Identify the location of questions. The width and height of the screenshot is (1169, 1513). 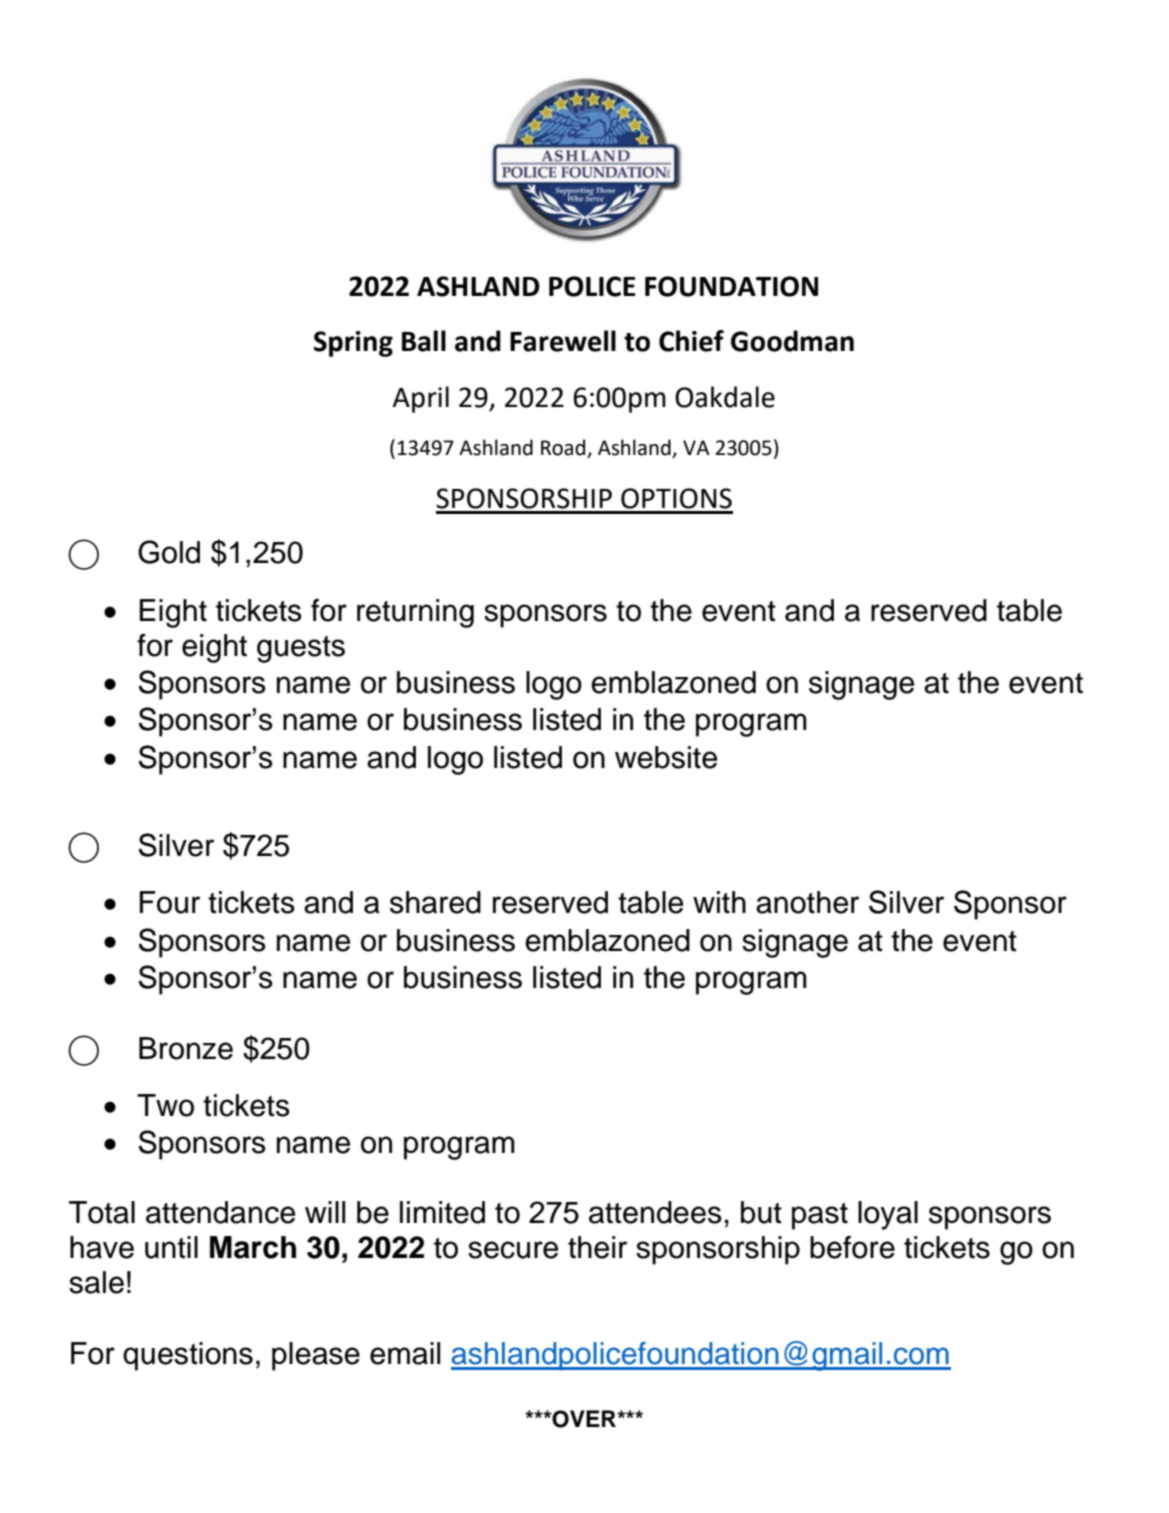
(188, 1356).
